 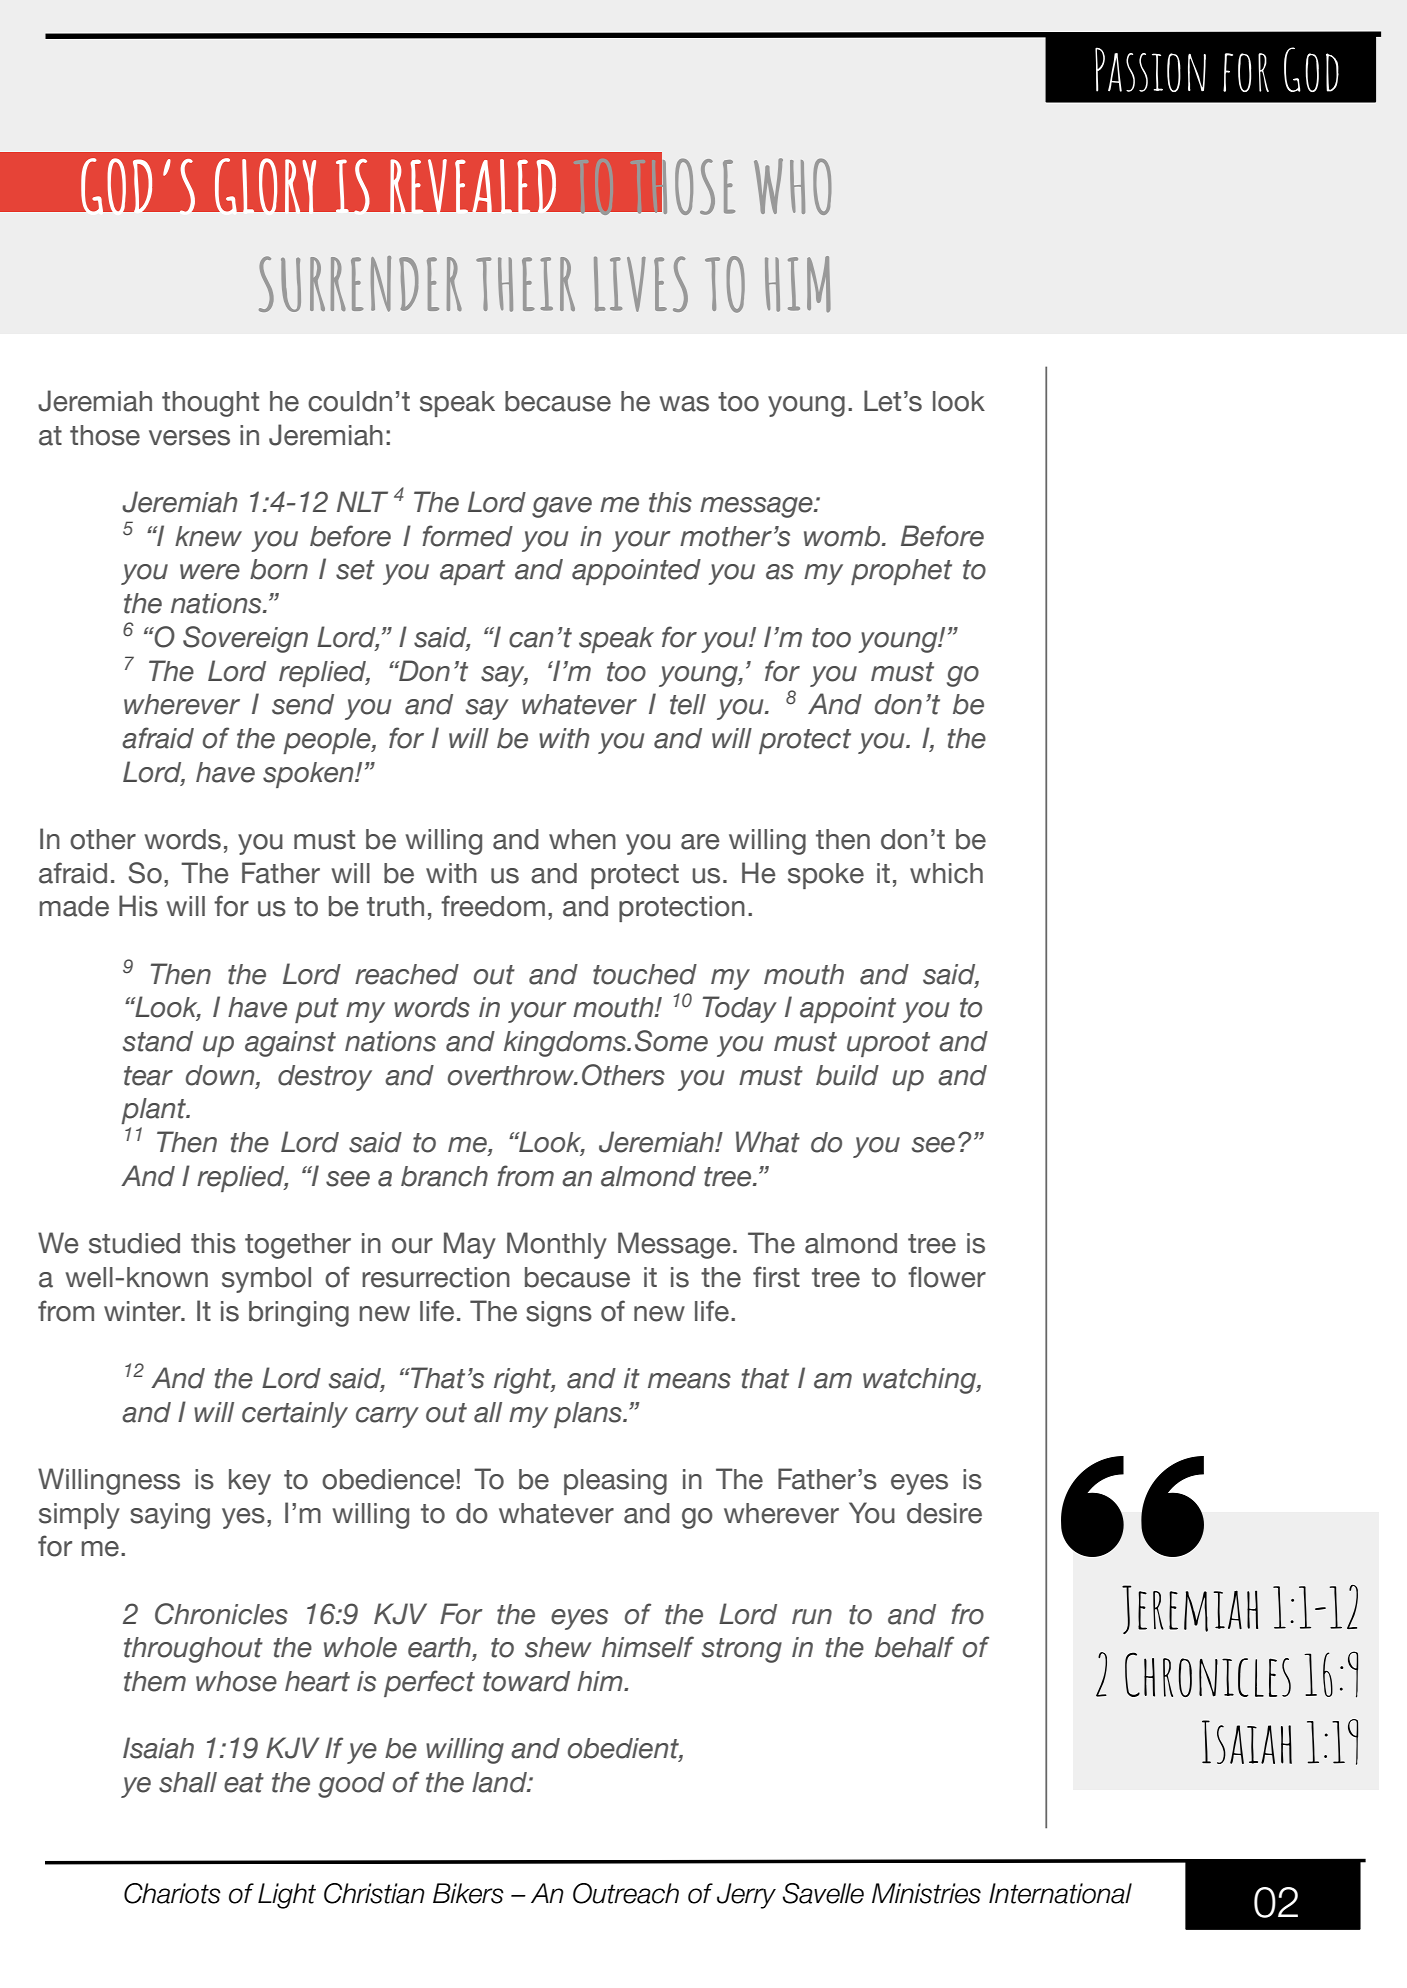 What do you see at coordinates (645, 974) in the screenshot?
I see `touched` at bounding box center [645, 974].
